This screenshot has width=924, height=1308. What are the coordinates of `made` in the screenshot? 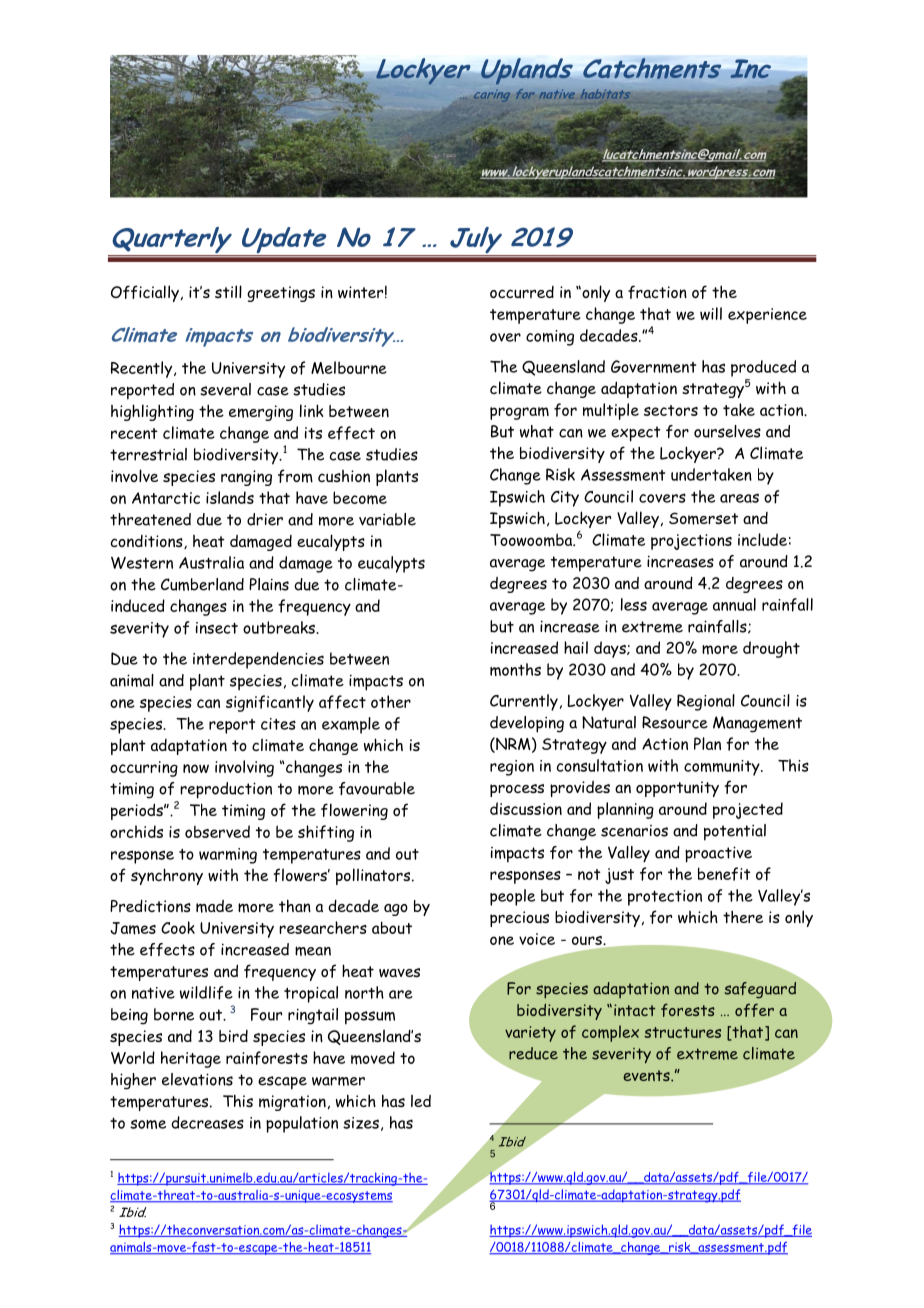 It's located at (214, 906).
